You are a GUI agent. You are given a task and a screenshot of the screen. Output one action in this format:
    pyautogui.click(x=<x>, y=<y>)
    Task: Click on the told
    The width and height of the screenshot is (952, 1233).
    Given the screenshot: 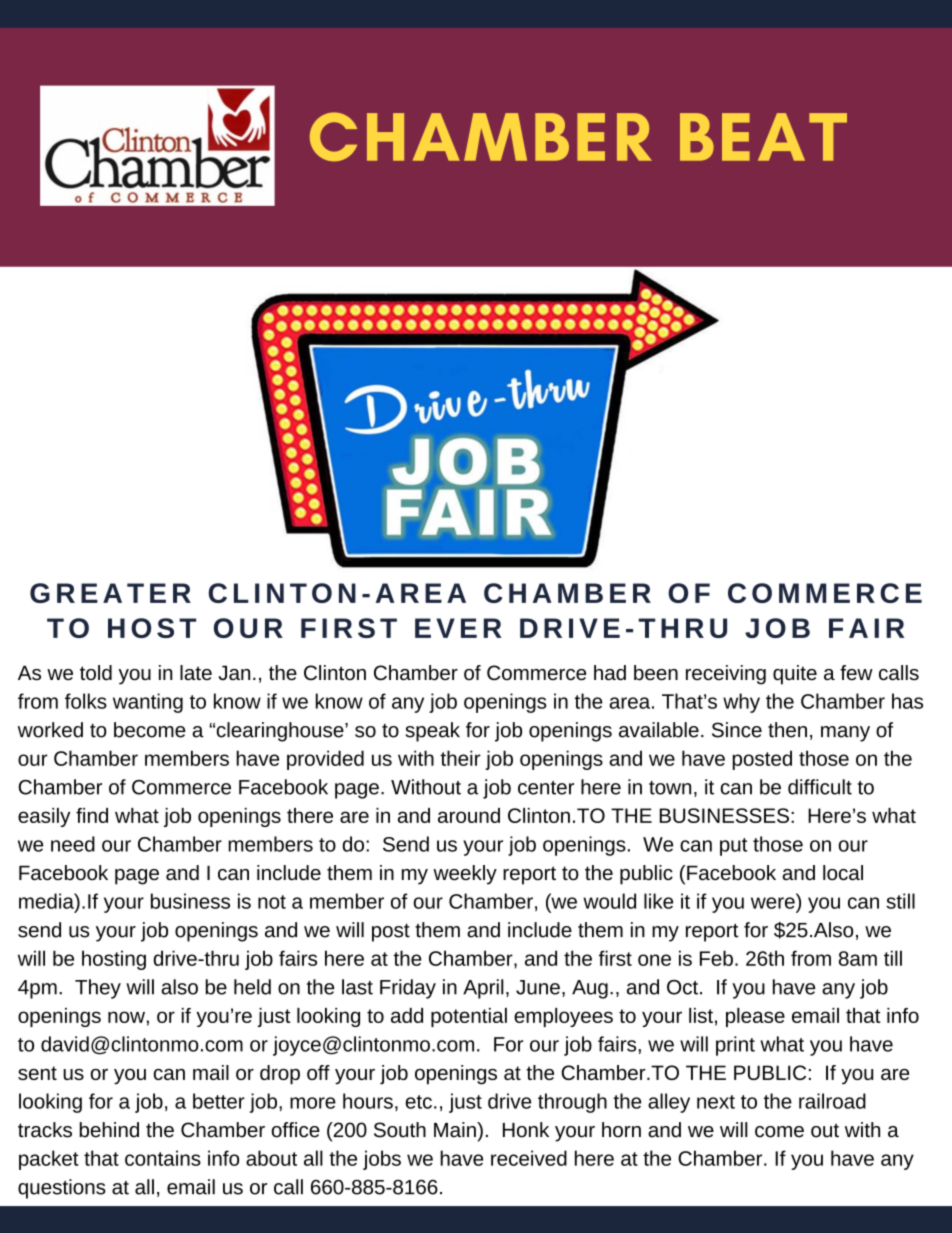 What is the action you would take?
    pyautogui.click(x=96, y=672)
